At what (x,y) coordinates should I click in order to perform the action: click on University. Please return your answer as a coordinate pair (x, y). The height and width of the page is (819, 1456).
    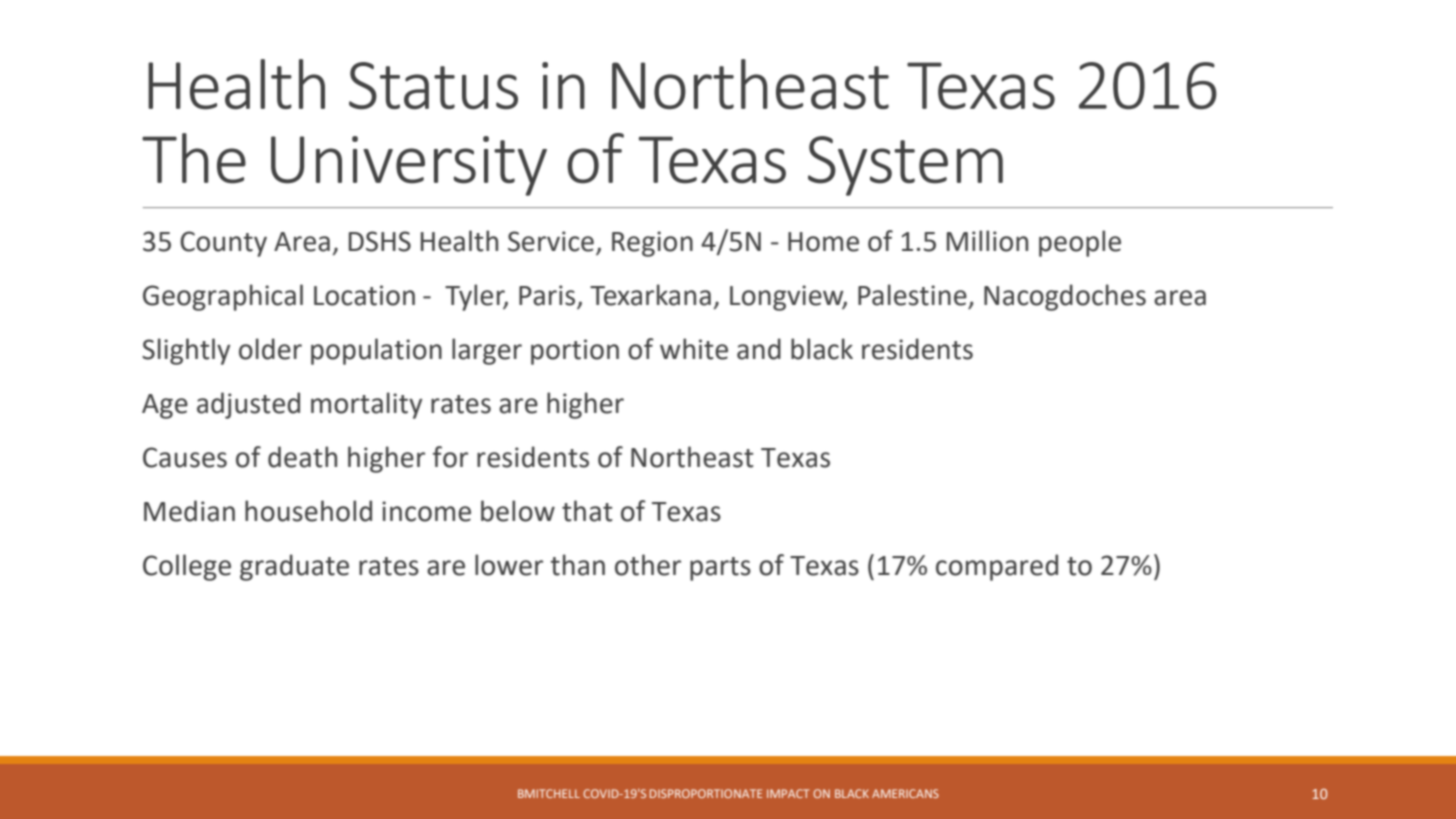
    Looking at the image, I should click on (409, 166).
